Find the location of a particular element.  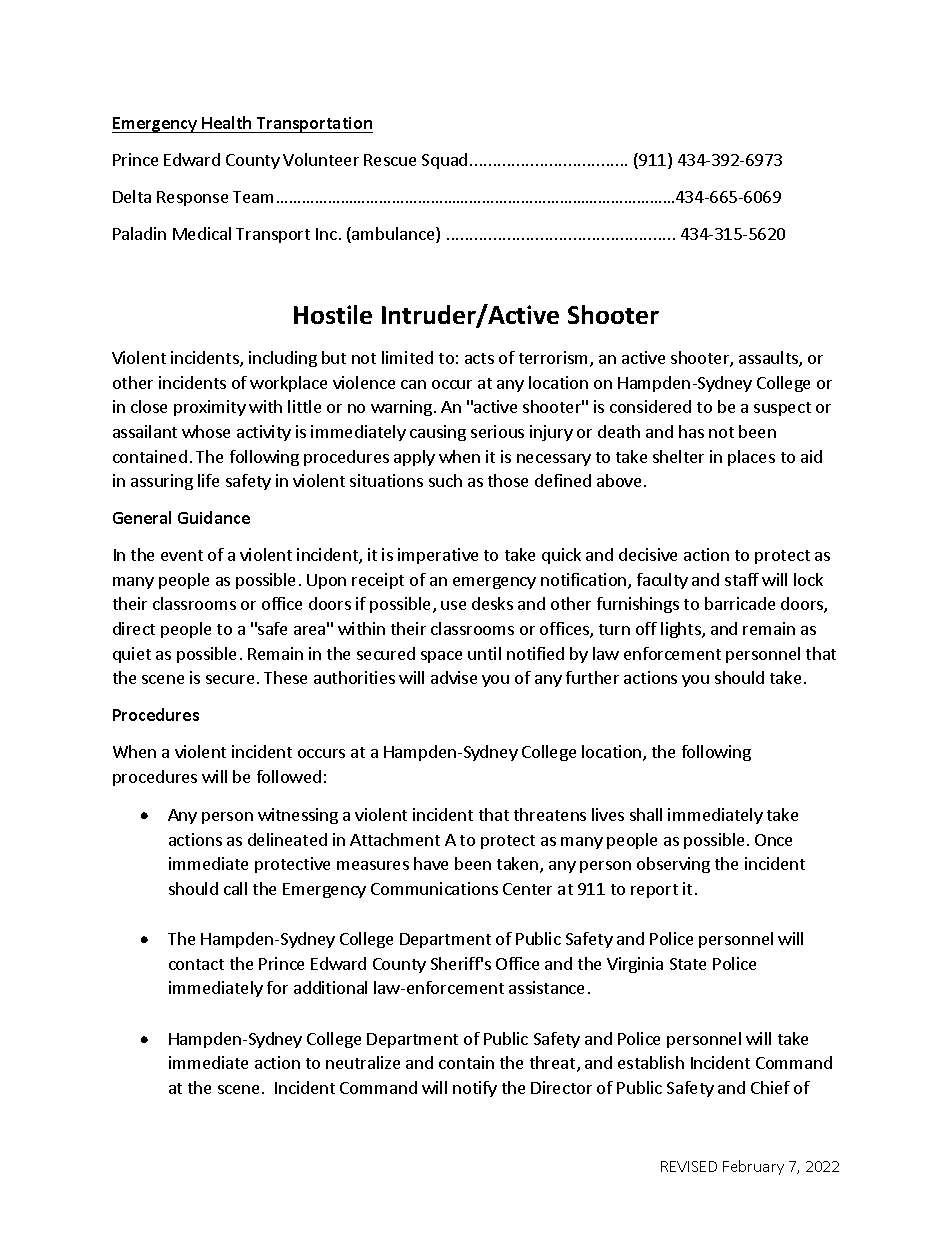

until is located at coordinates (484, 653).
